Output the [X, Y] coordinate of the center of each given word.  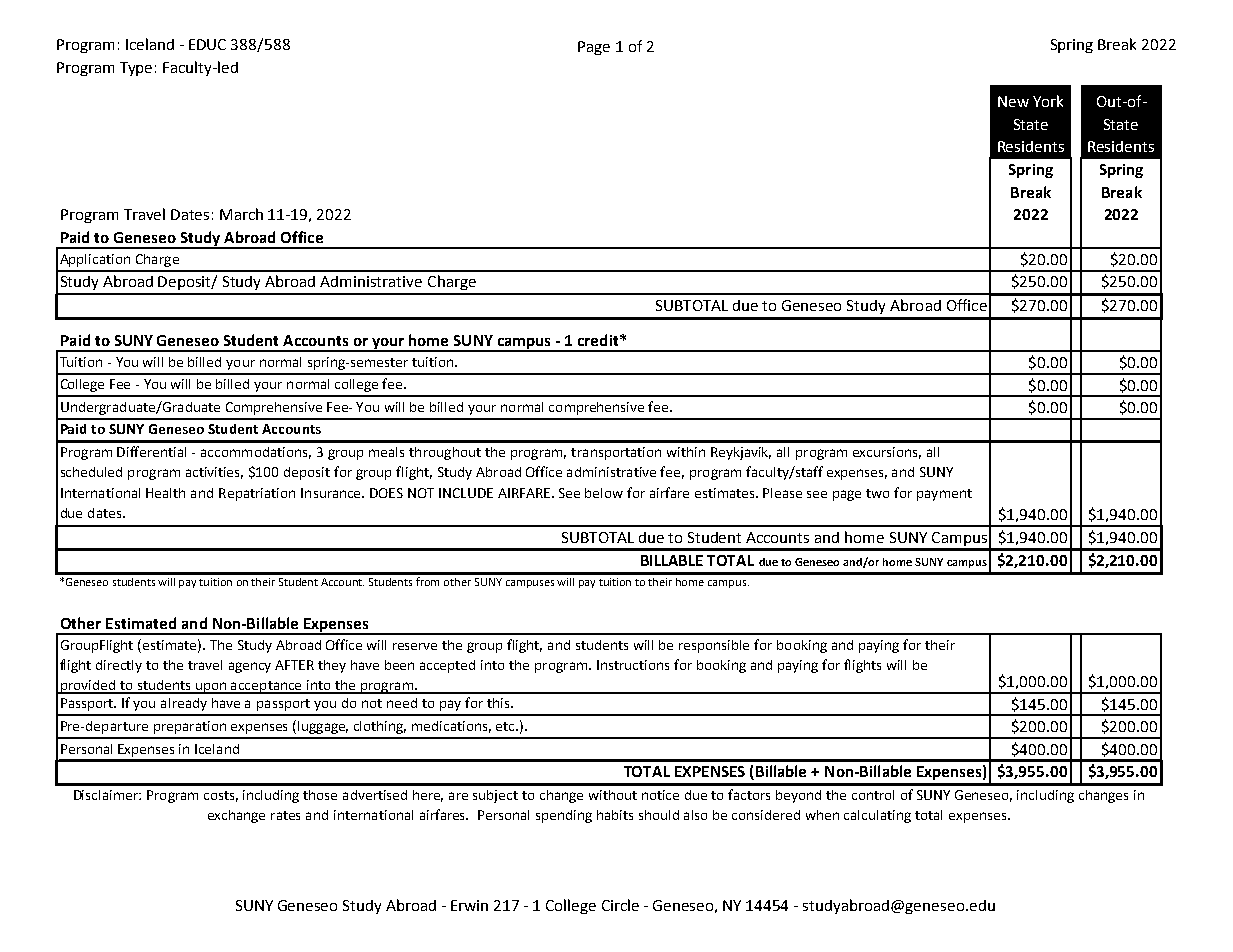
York [1048, 101]
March [241, 214]
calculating [877, 816]
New [1013, 101]
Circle [620, 905]
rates [285, 815]
